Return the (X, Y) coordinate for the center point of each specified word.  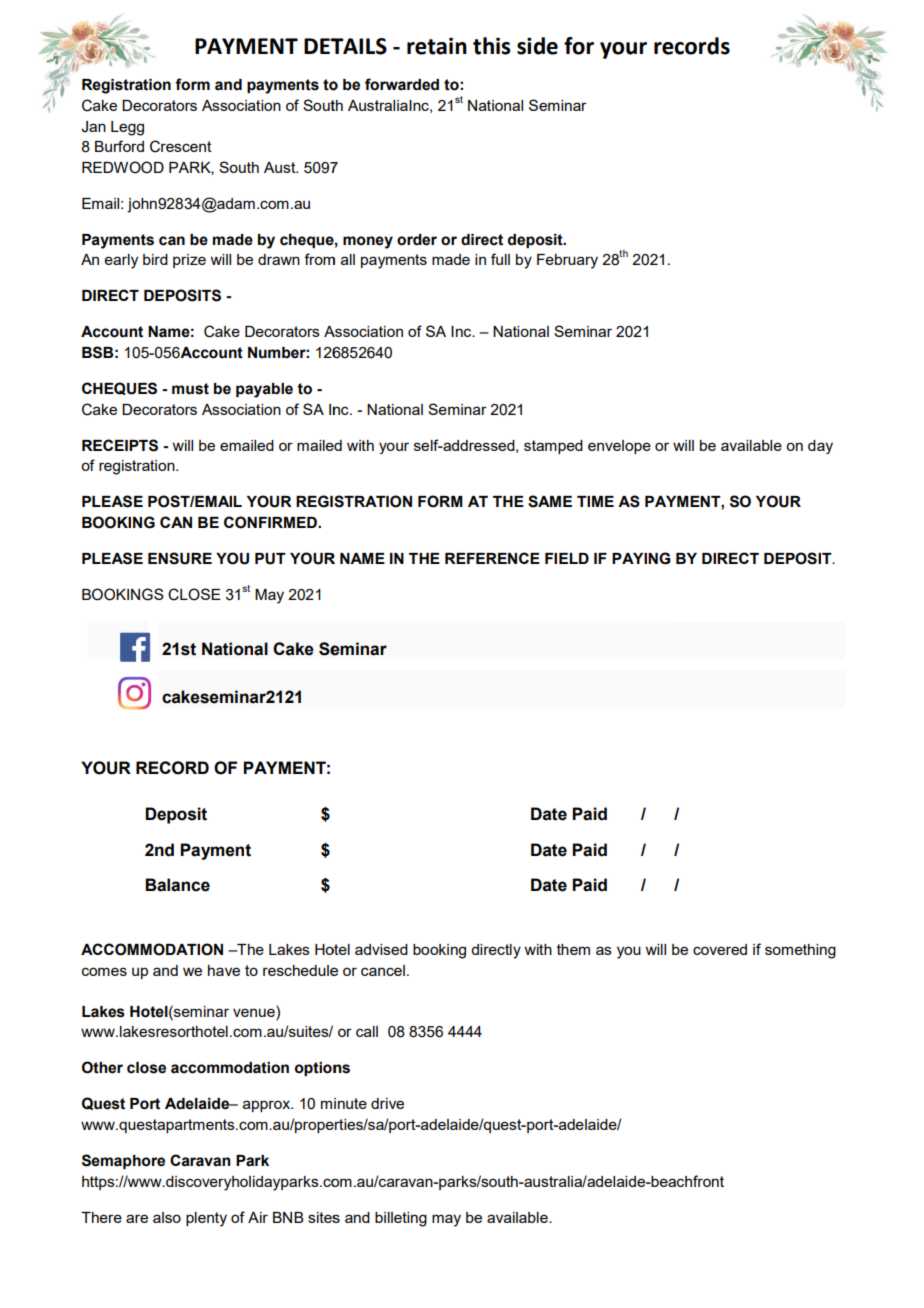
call (367, 1031)
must (190, 389)
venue (255, 1011)
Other (102, 1067)
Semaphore (123, 1161)
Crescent (181, 146)
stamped (553, 447)
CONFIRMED (271, 522)
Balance (177, 885)
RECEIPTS (120, 445)
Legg (127, 128)
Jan (93, 127)
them (573, 949)
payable (264, 390)
